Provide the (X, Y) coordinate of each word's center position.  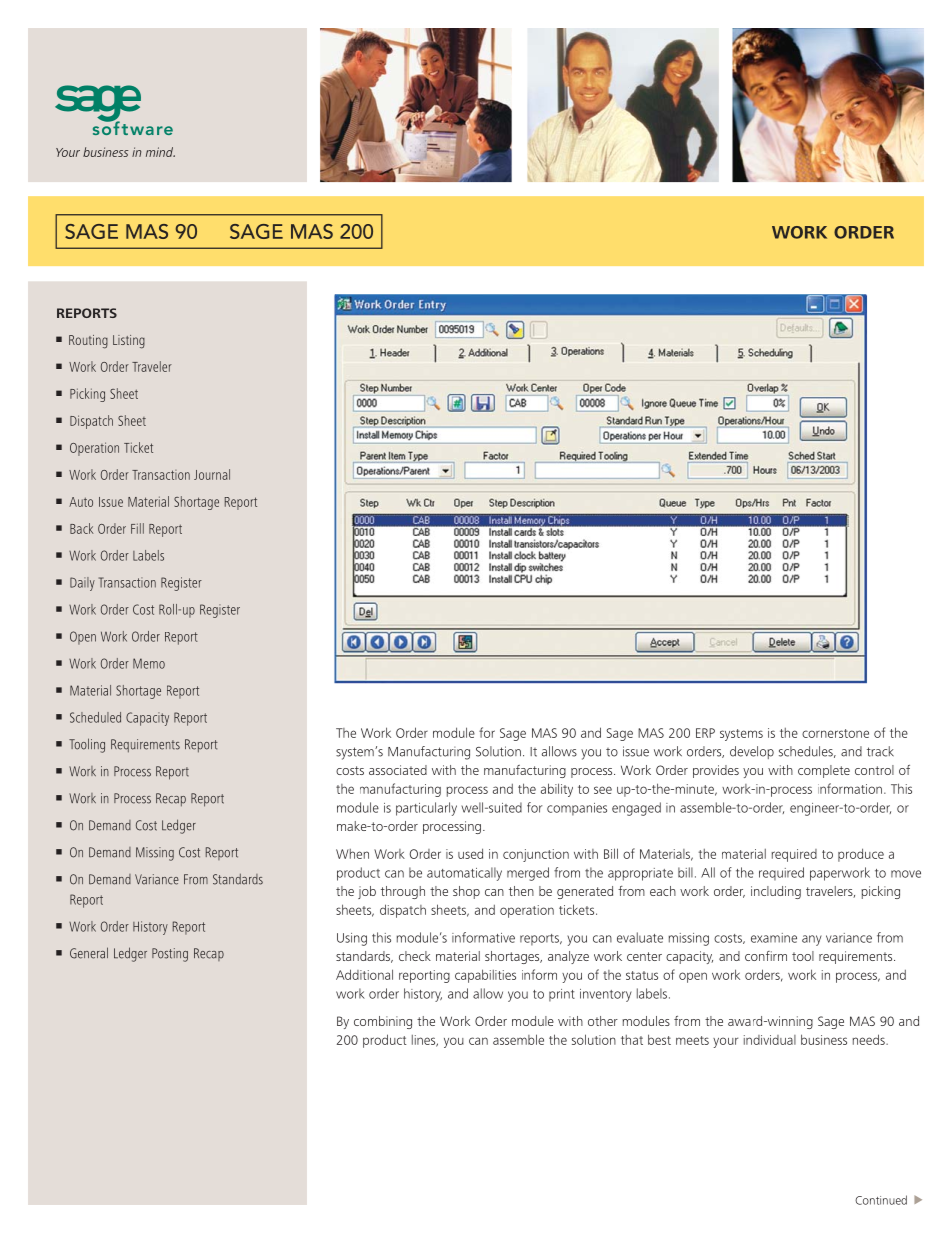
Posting (170, 955)
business (824, 1039)
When (352, 854)
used (470, 853)
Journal (212, 474)
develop (752, 752)
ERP (705, 733)
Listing (129, 342)
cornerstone (835, 733)
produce (861, 855)
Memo (149, 663)
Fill (137, 528)
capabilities (485, 976)
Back (82, 528)
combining (383, 1022)
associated (398, 770)
